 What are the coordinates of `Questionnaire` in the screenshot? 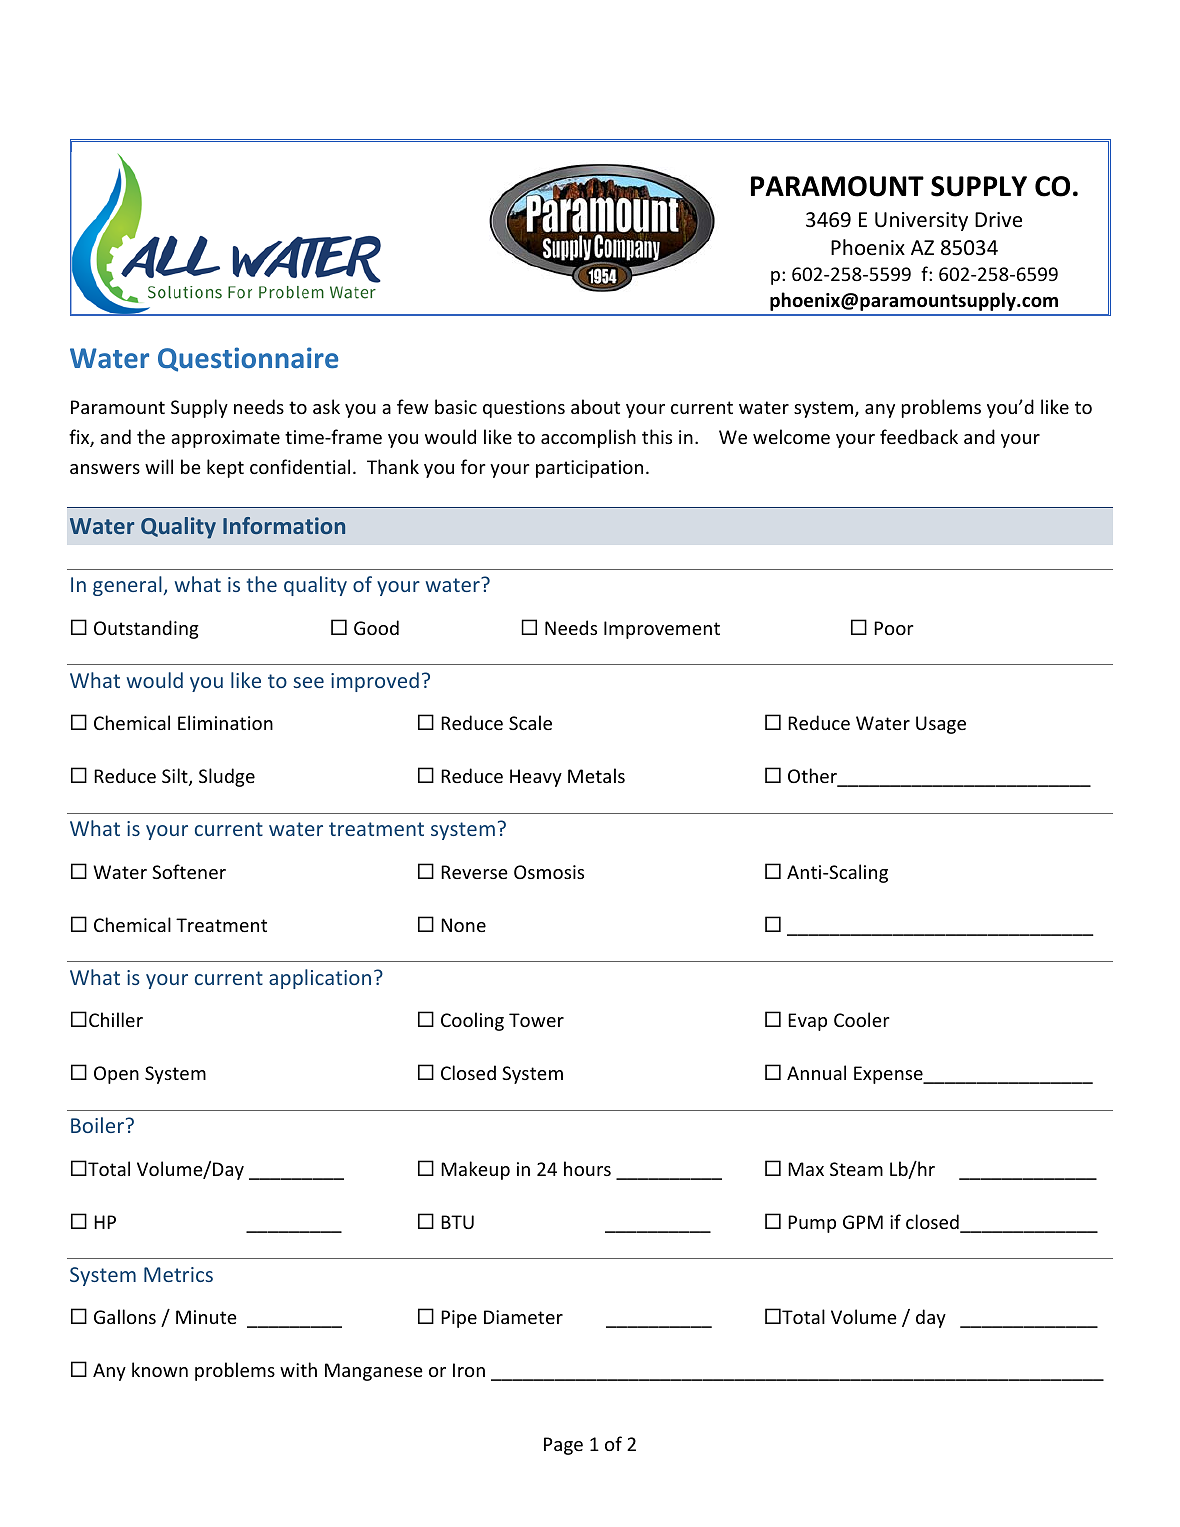 It's located at (248, 359).
